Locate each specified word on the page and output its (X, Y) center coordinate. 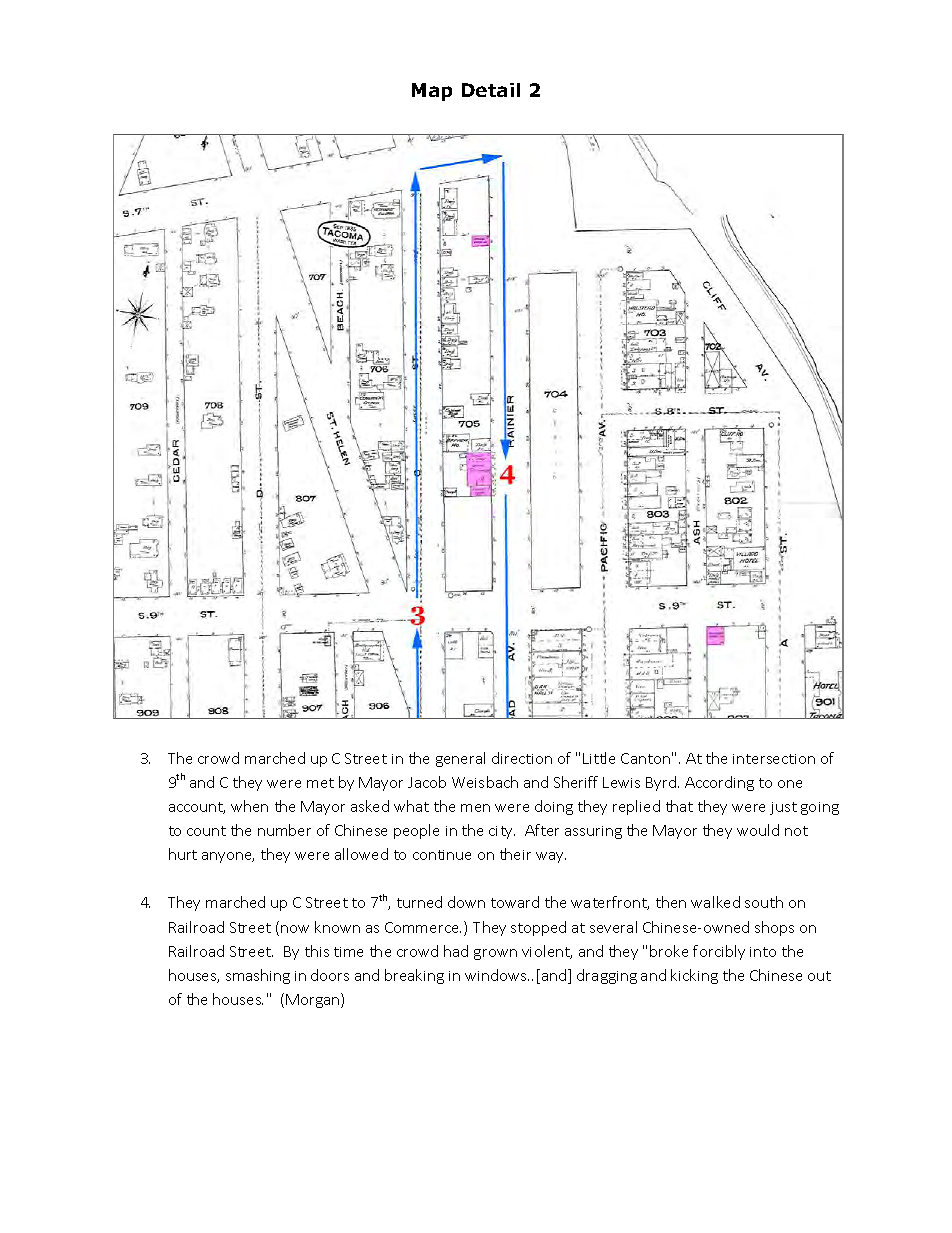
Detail (491, 90)
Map (432, 92)
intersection (774, 759)
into (763, 952)
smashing (258, 976)
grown (495, 954)
